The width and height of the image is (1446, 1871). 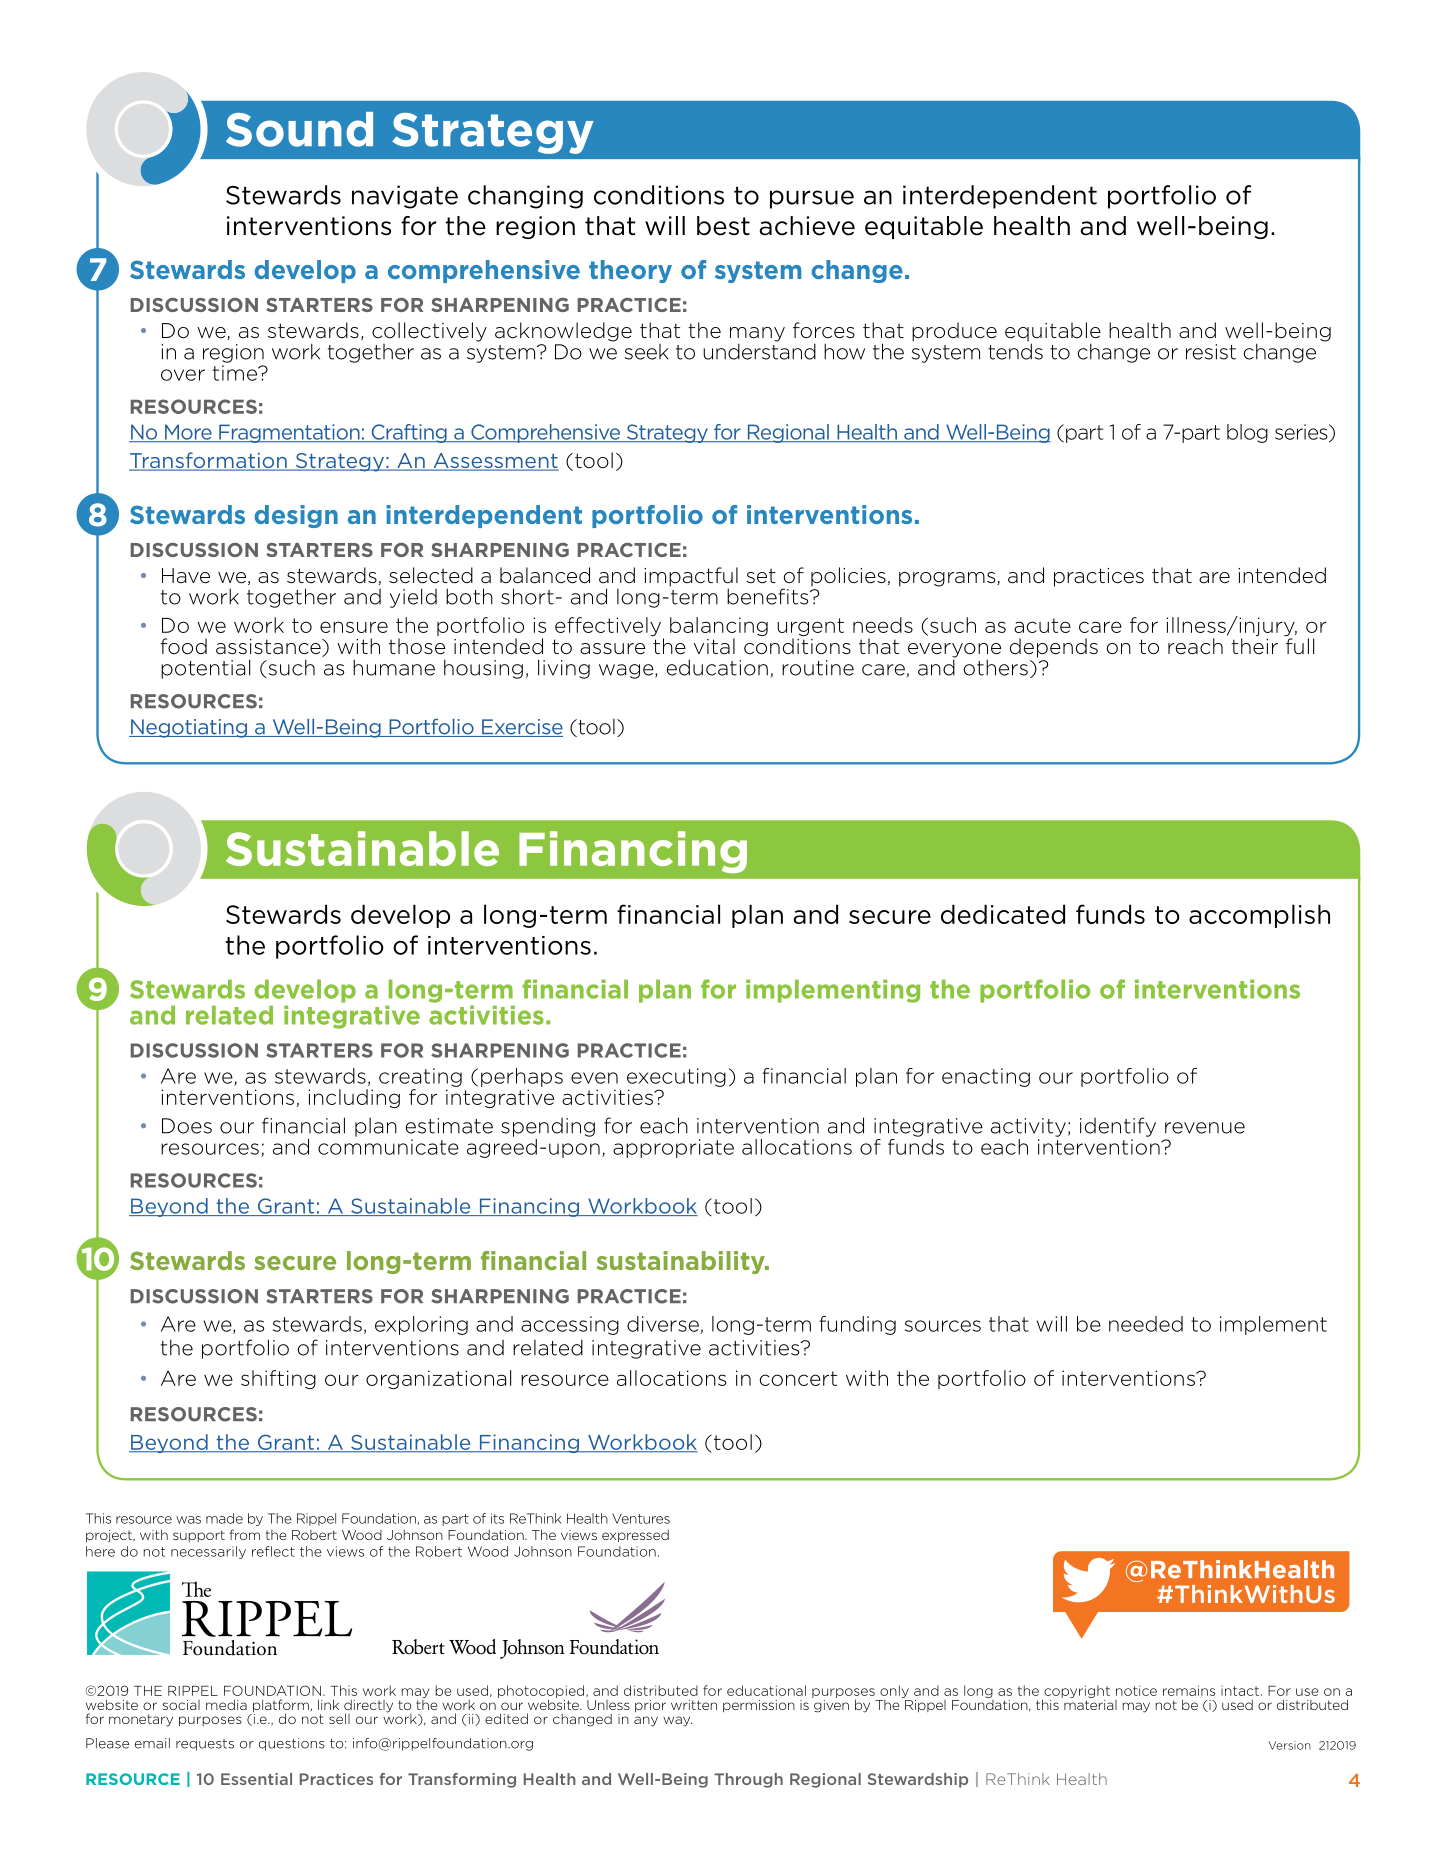 What do you see at coordinates (226, 1704) in the image?
I see `media` at bounding box center [226, 1704].
